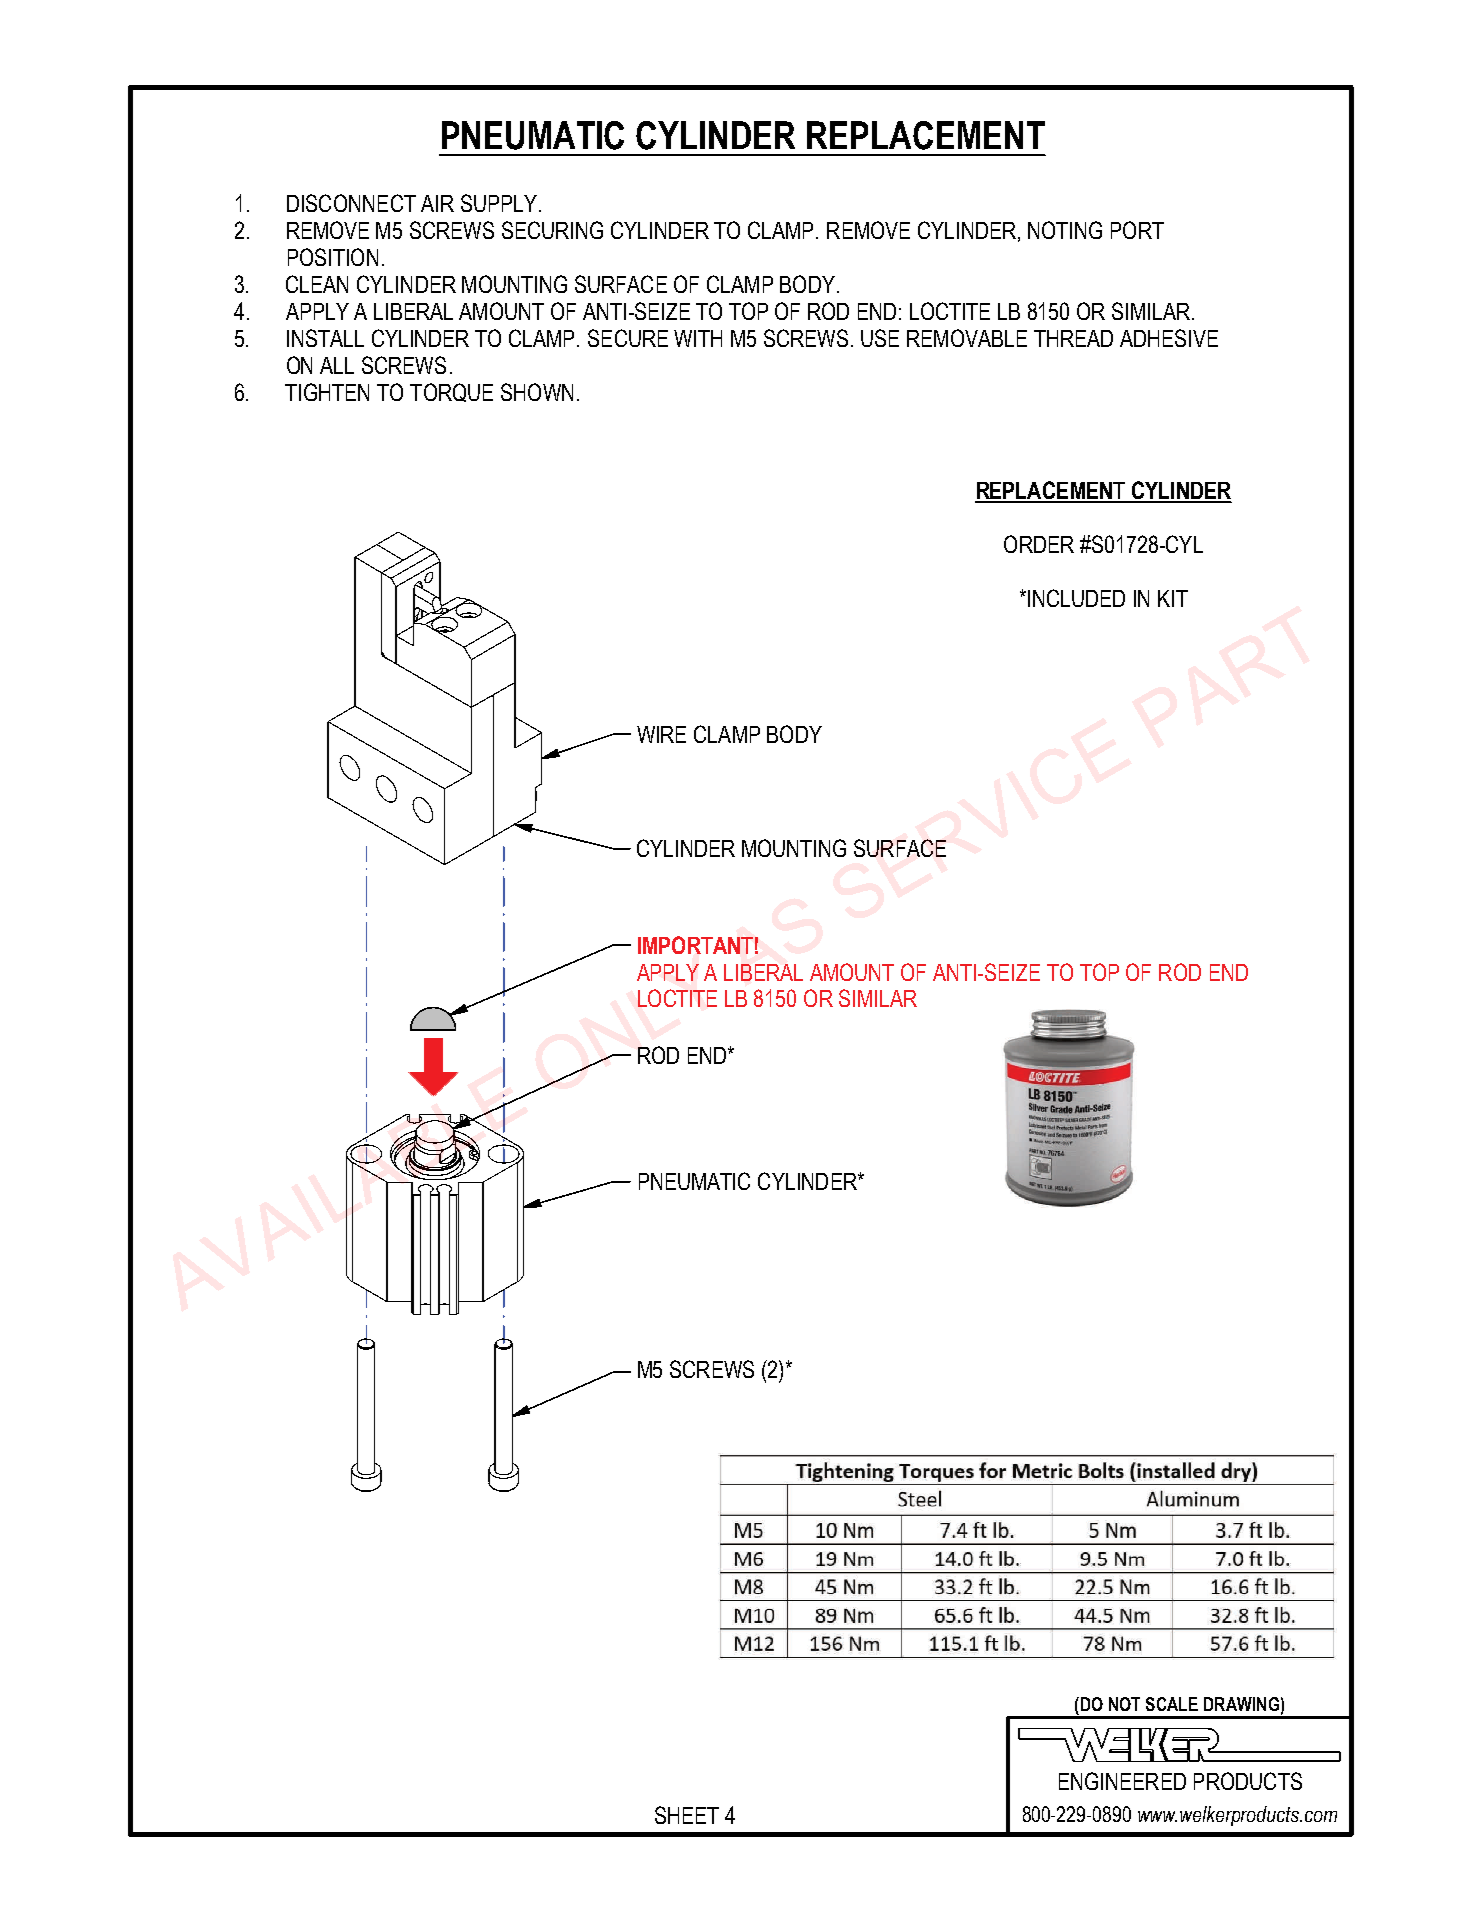 Image resolution: width=1483 pixels, height=1919 pixels. Describe the element at coordinates (1122, 1781) in the document. I see `ENGINEERED` at that location.
